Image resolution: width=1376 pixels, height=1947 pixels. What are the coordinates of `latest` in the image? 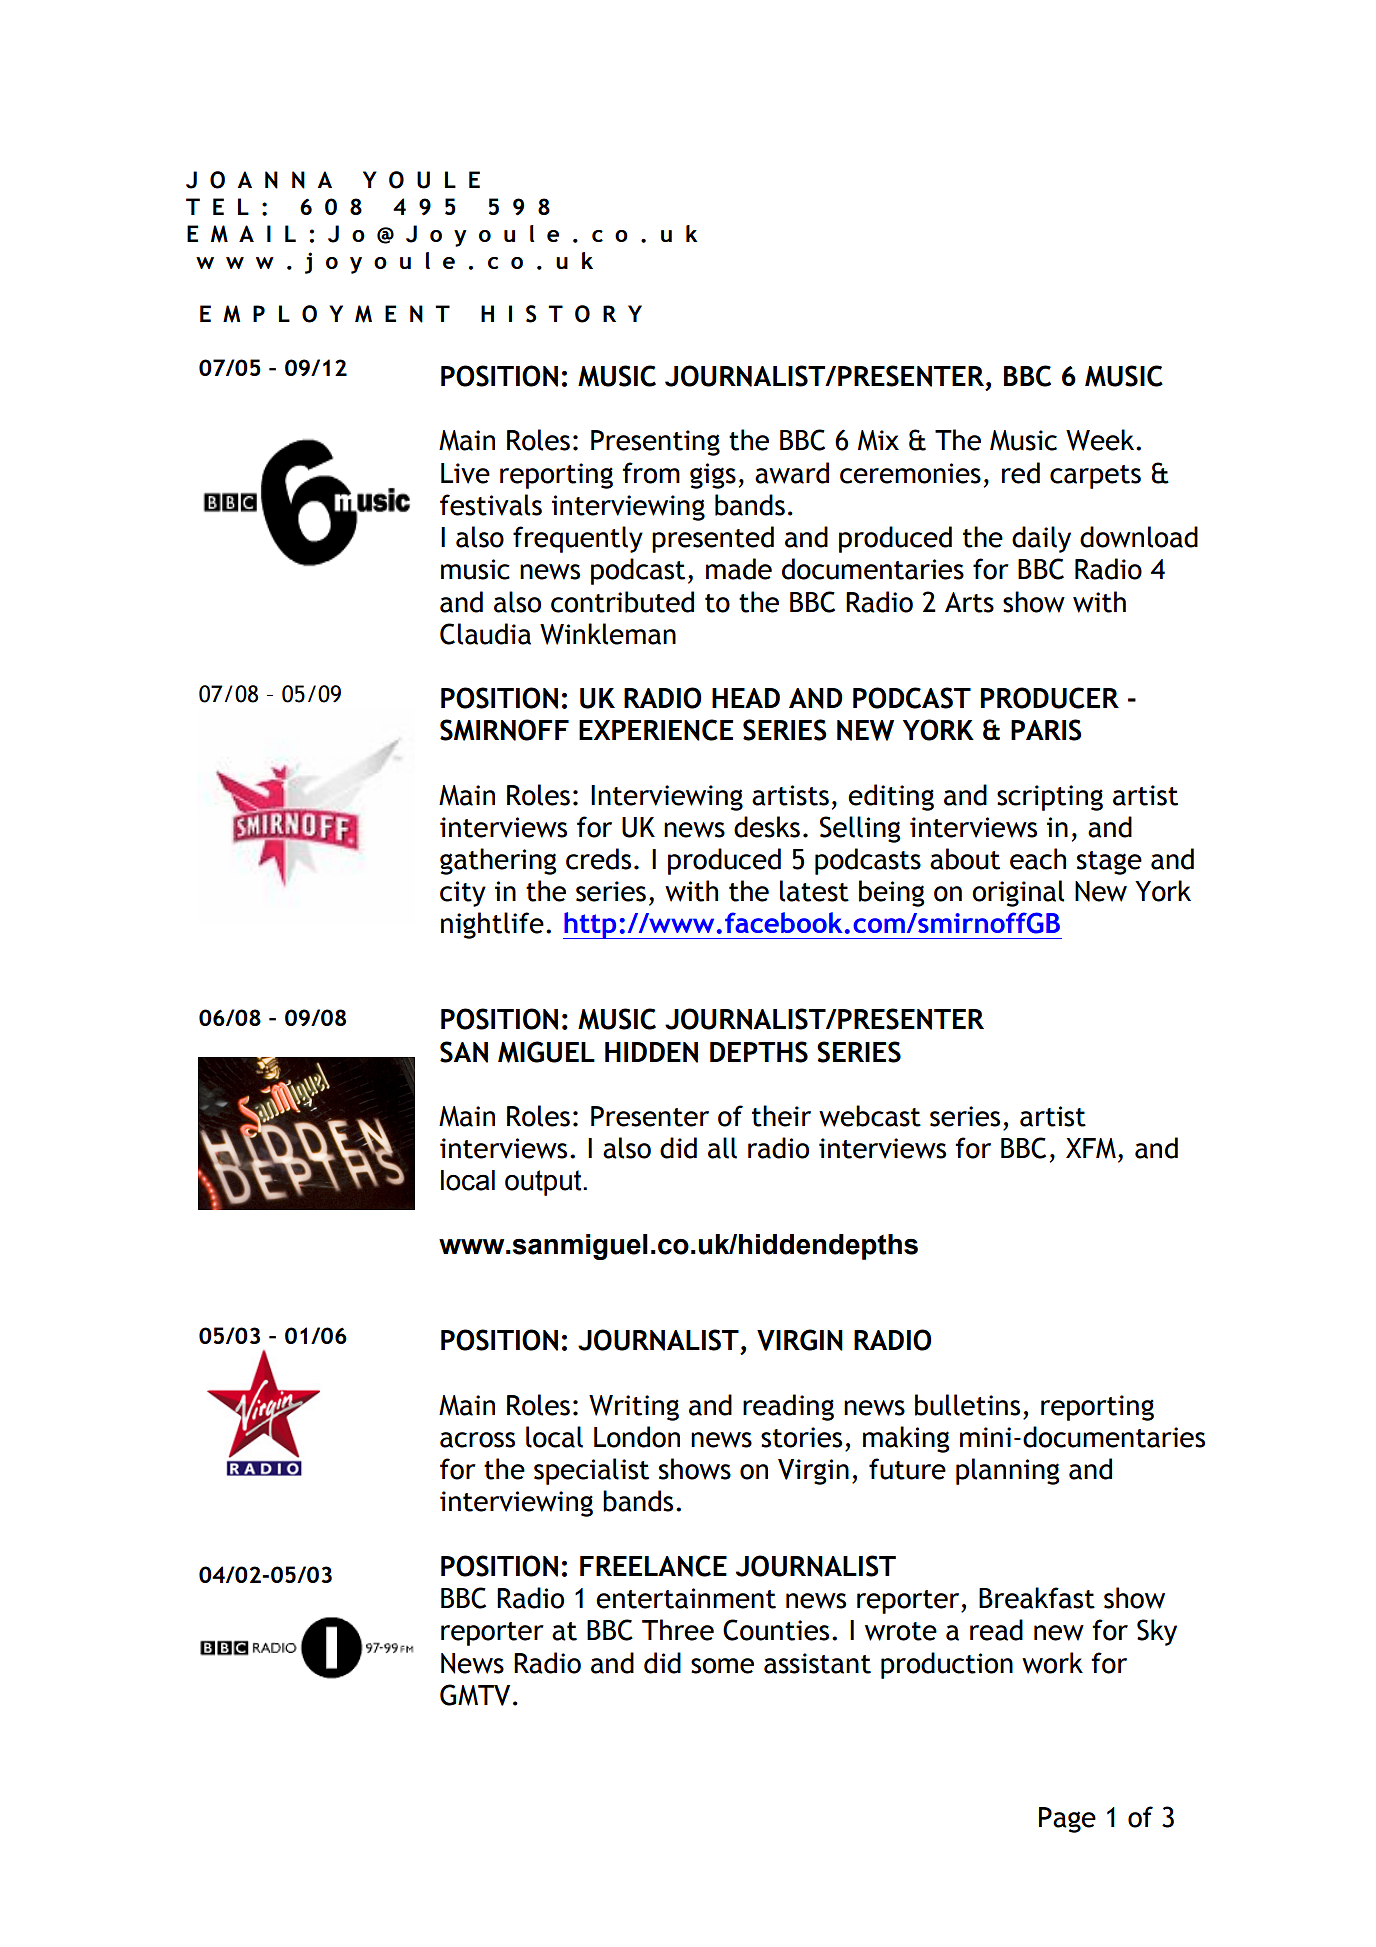 It's located at (814, 891).
